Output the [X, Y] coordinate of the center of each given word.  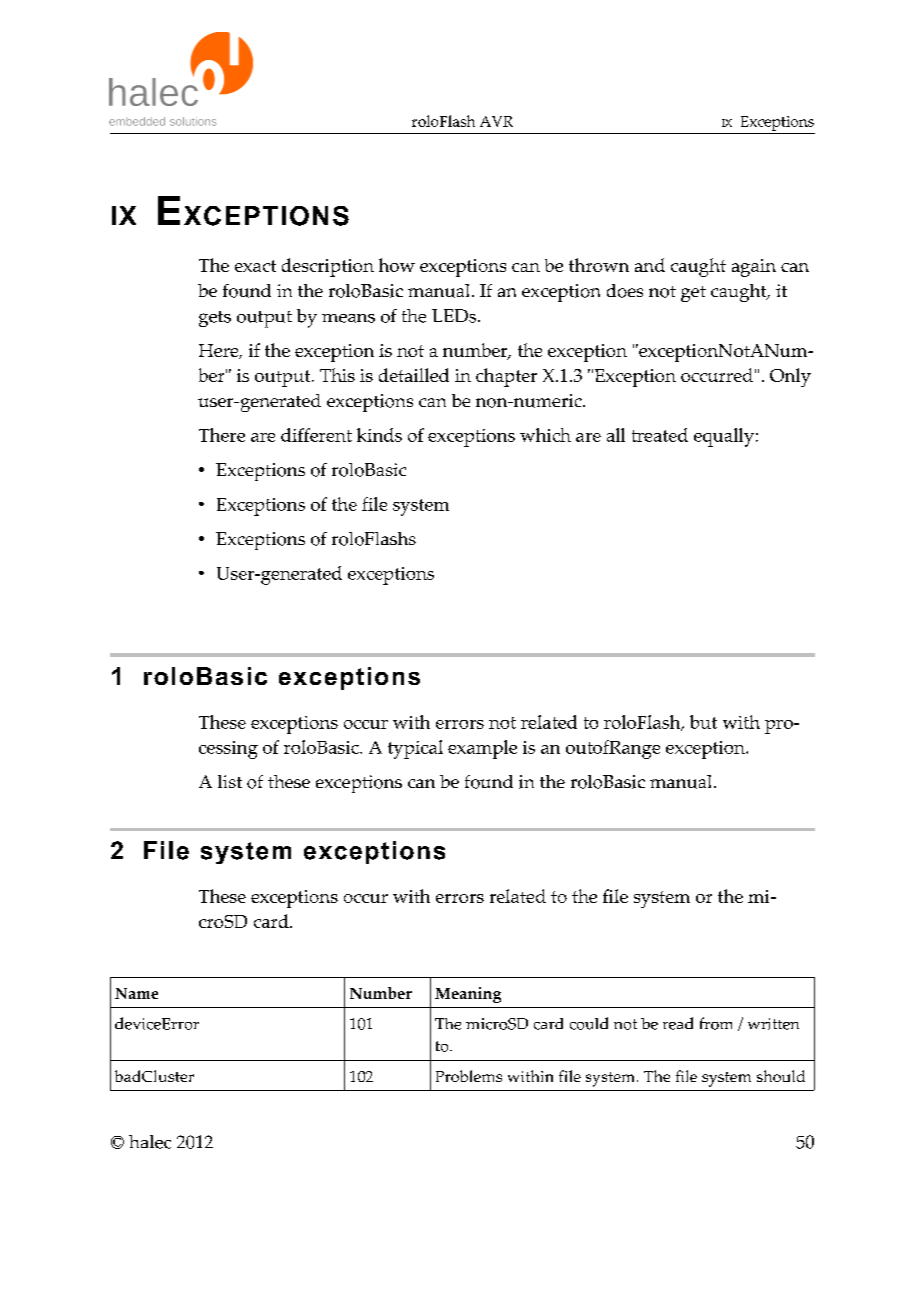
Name [136, 993]
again [754, 268]
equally [724, 437]
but [703, 722]
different [316, 435]
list [230, 781]
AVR [496, 121]
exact [255, 266]
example [482, 749]
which [545, 435]
